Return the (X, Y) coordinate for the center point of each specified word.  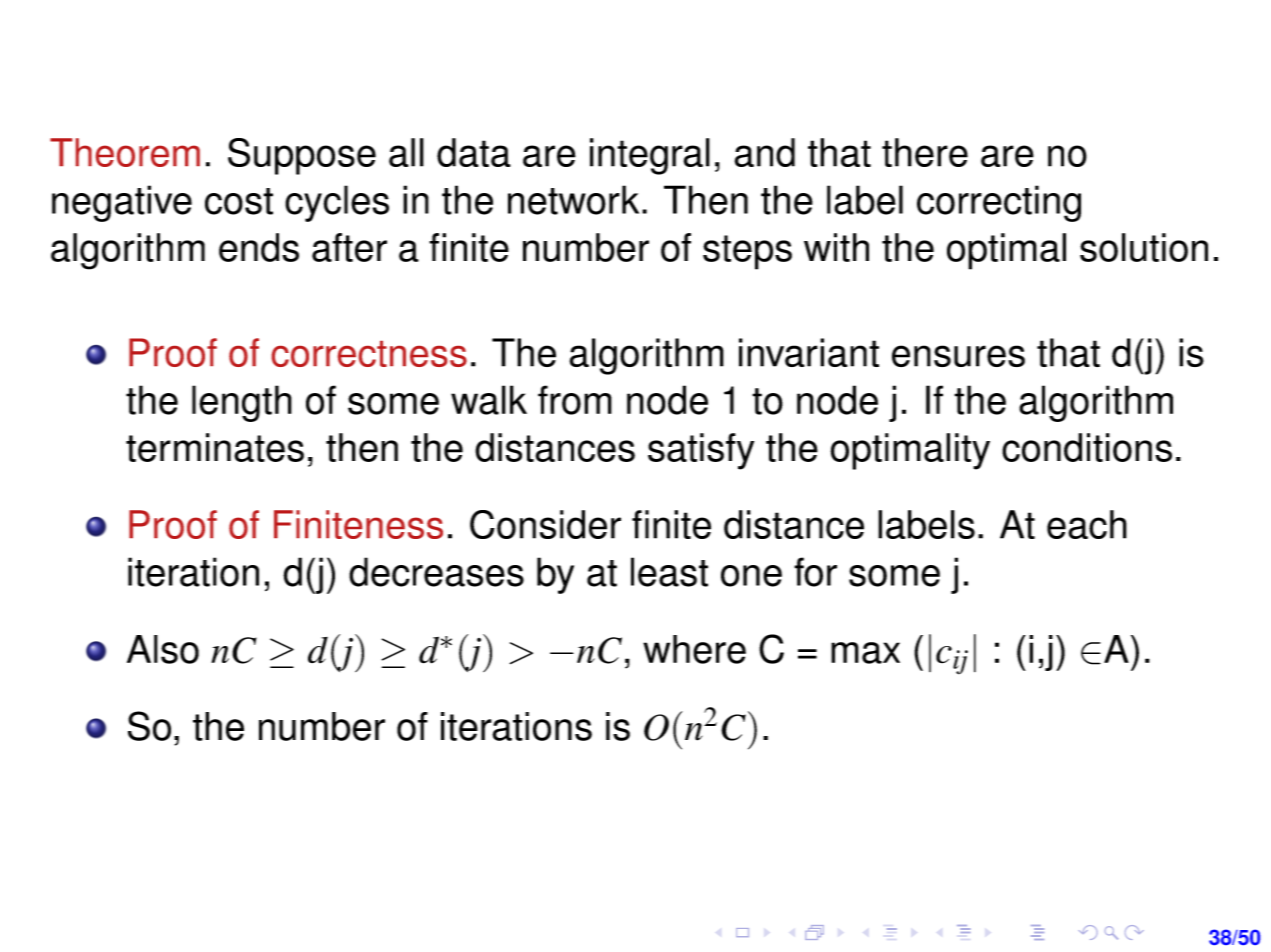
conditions (1087, 447)
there (925, 152)
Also (163, 649)
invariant (809, 352)
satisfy (701, 451)
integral (650, 156)
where (694, 649)
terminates (215, 447)
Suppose (302, 156)
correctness (369, 354)
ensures (958, 356)
